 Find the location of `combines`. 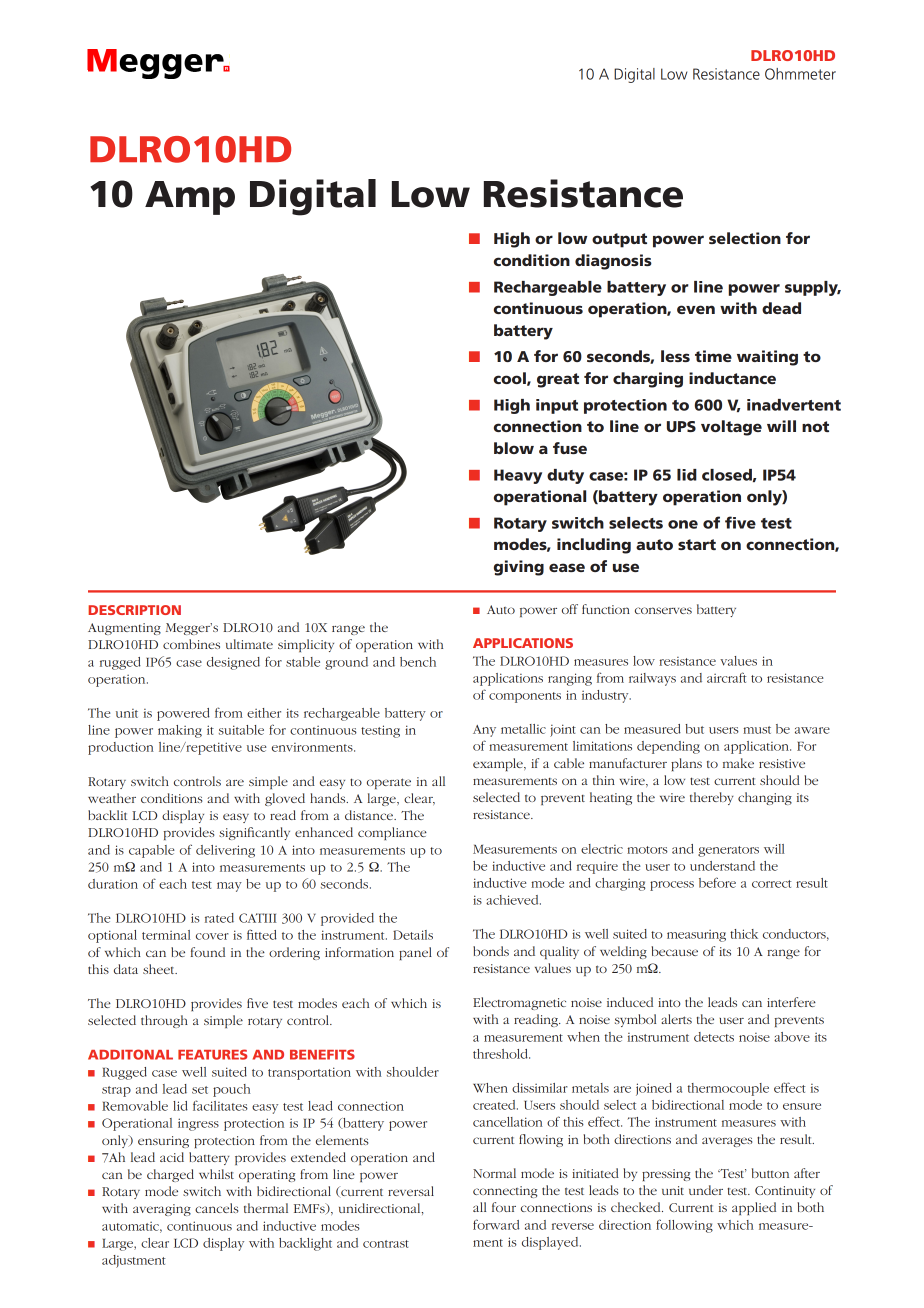

combines is located at coordinates (191, 644).
